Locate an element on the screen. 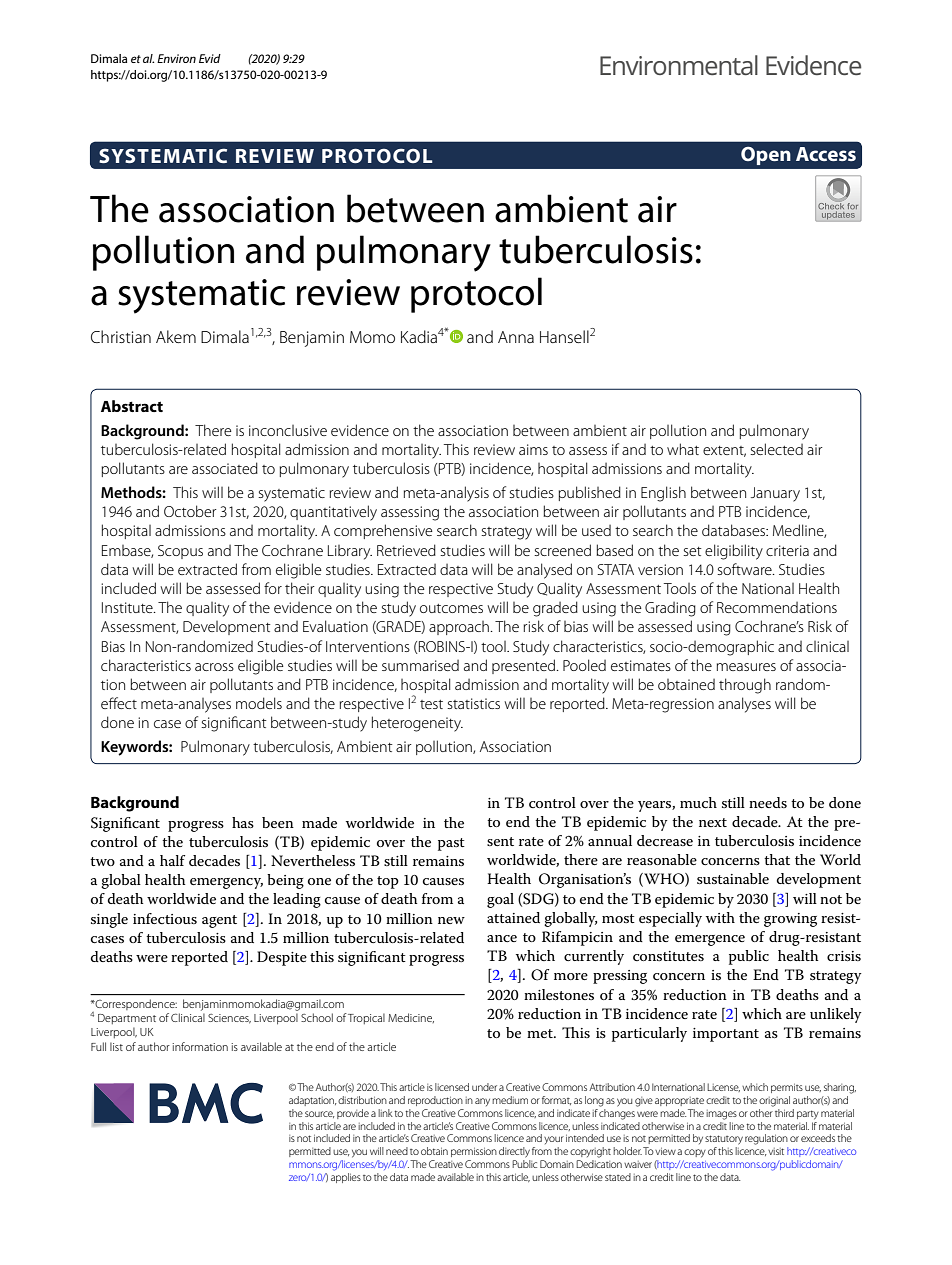  permission is located at coordinates (474, 1152).
